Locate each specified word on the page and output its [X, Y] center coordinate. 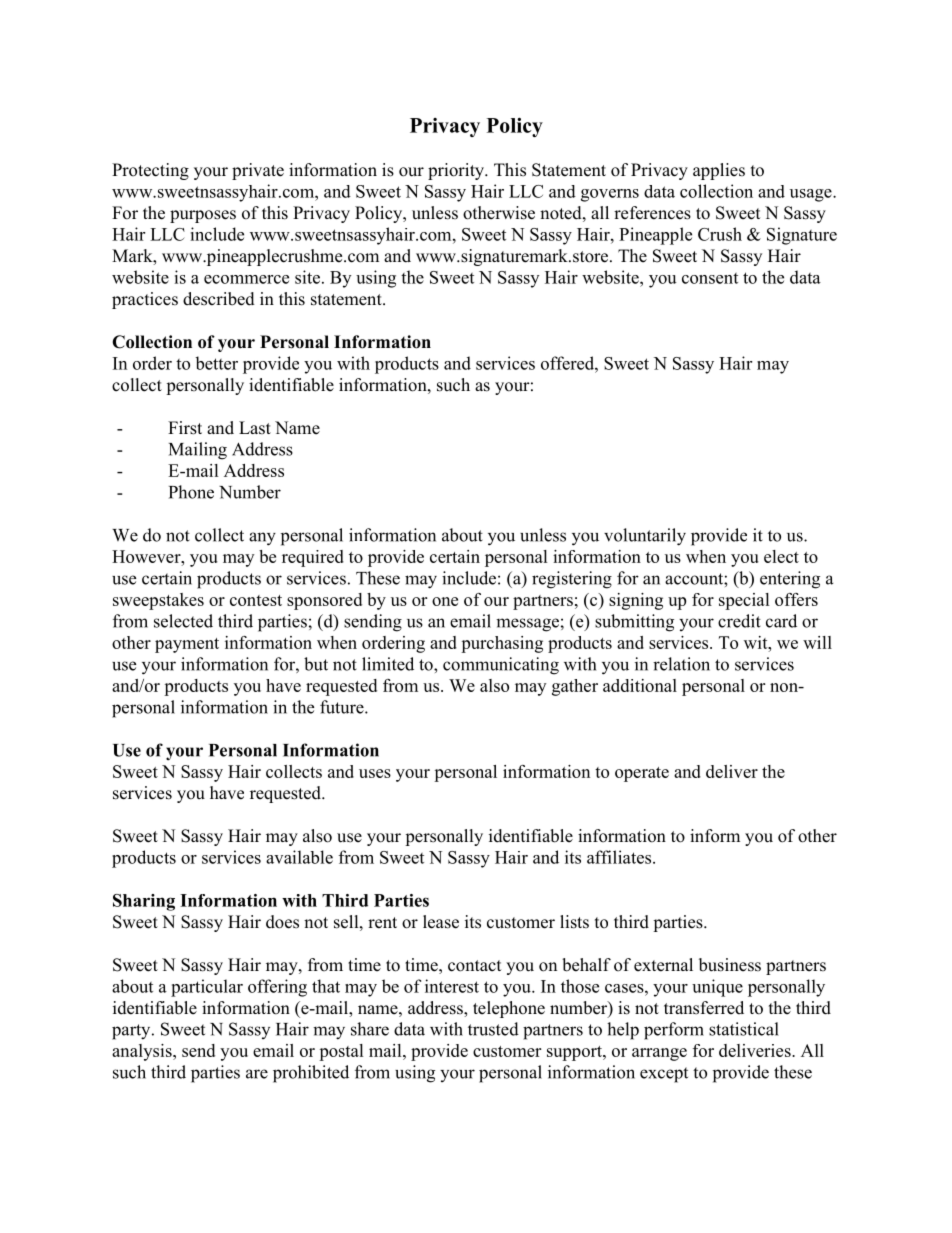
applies [719, 171]
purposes [203, 216]
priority [457, 171]
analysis [143, 1052]
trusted [493, 1029]
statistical [744, 1029]
